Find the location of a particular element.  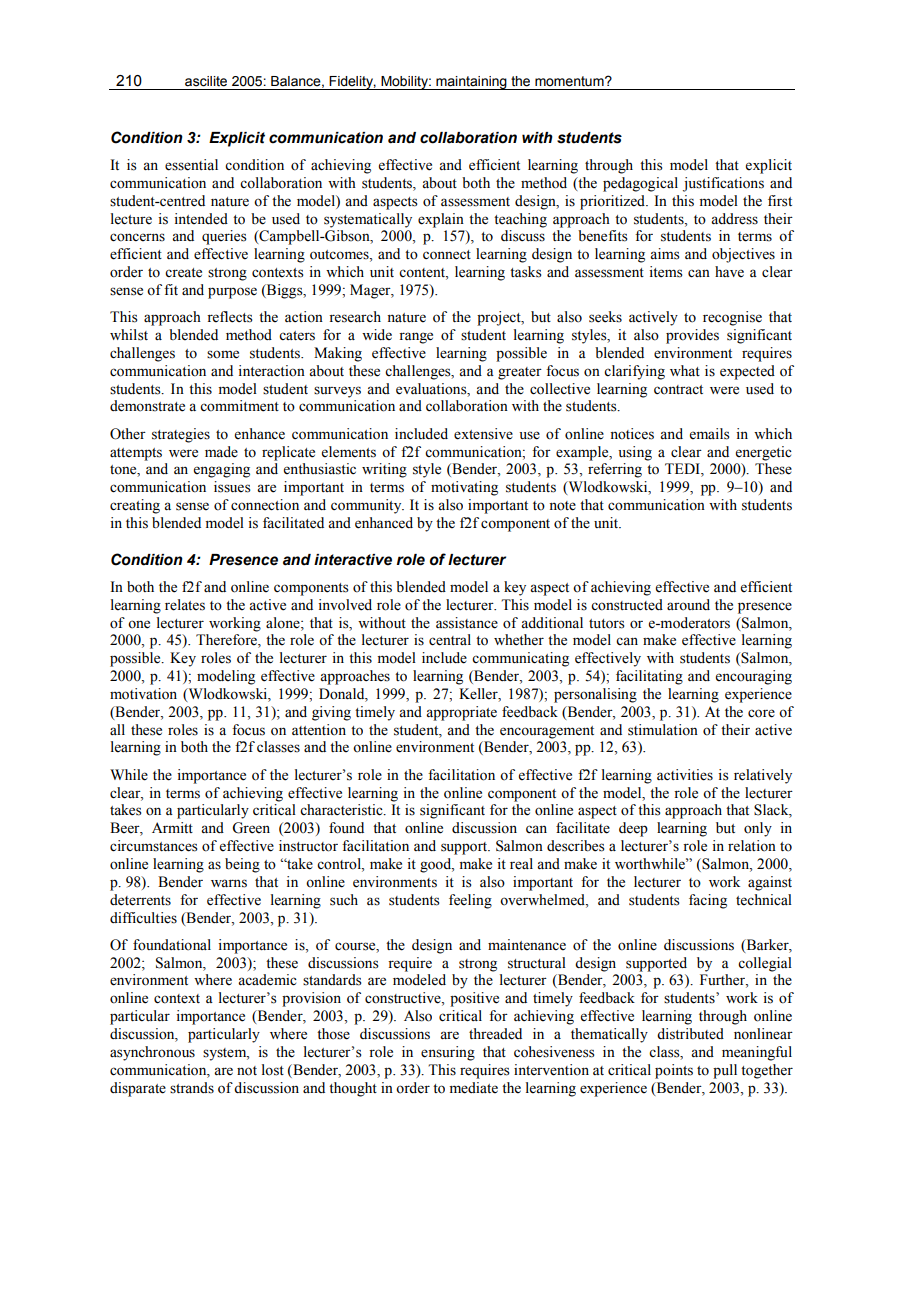

ensuring is located at coordinates (448, 1053).
